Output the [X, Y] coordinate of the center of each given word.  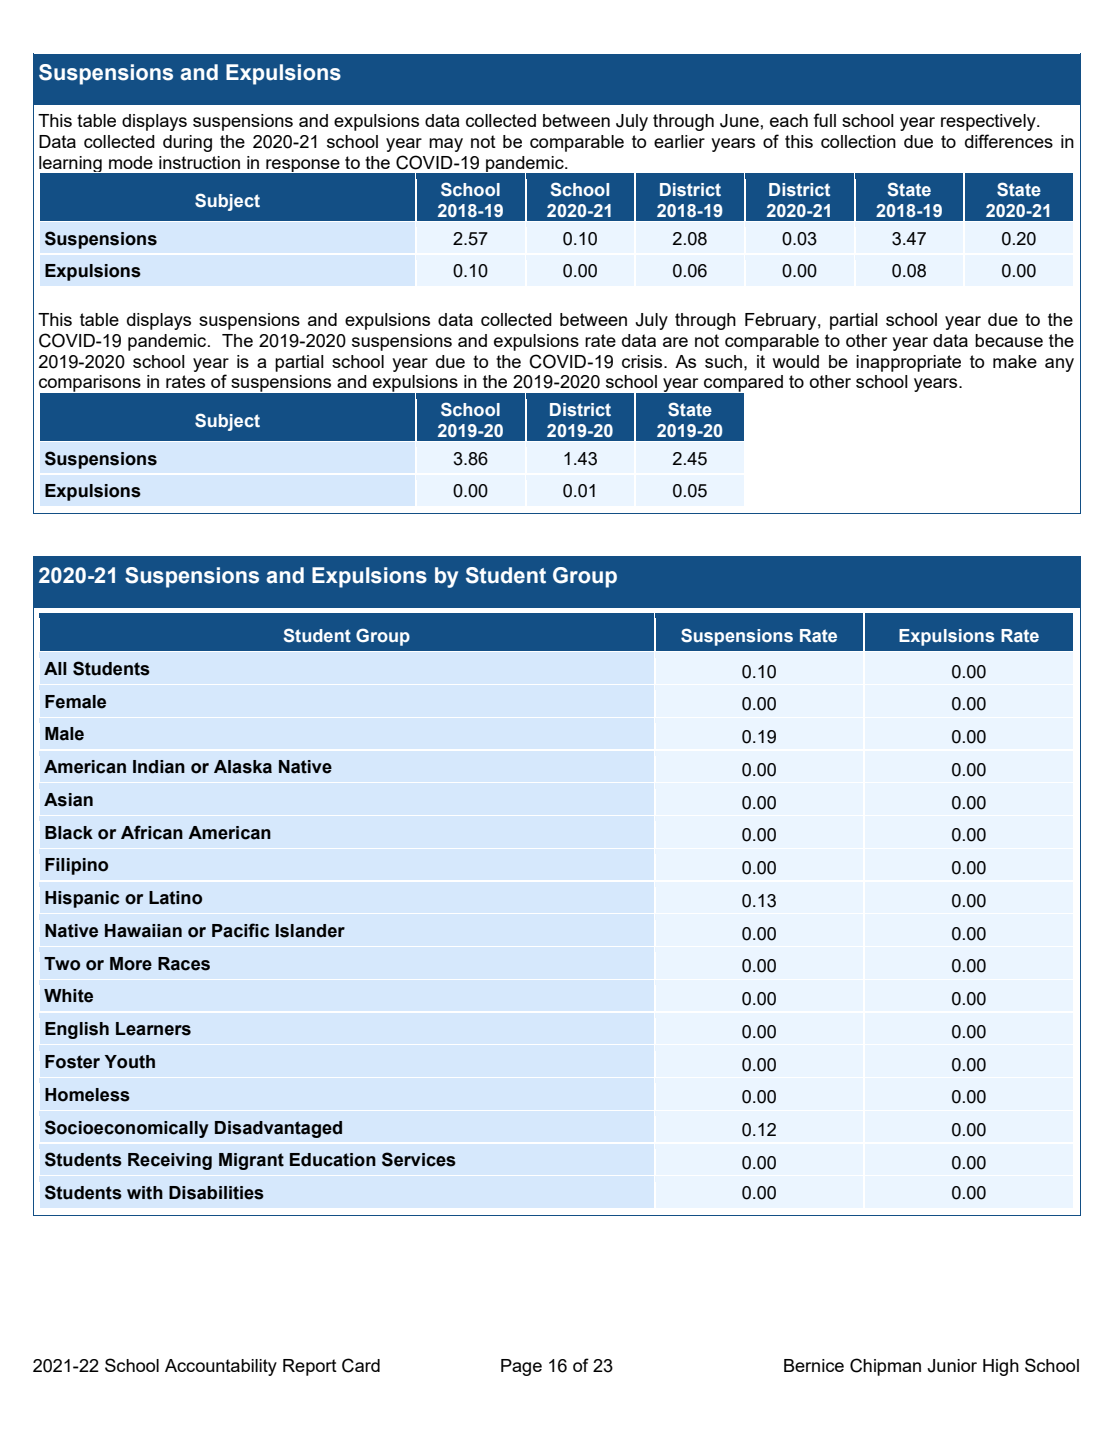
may [446, 145]
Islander [310, 931]
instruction [199, 162]
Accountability [221, 1367]
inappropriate [908, 363]
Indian [159, 767]
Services [419, 1159]
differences [1009, 141]
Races [184, 964]
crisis [643, 361]
